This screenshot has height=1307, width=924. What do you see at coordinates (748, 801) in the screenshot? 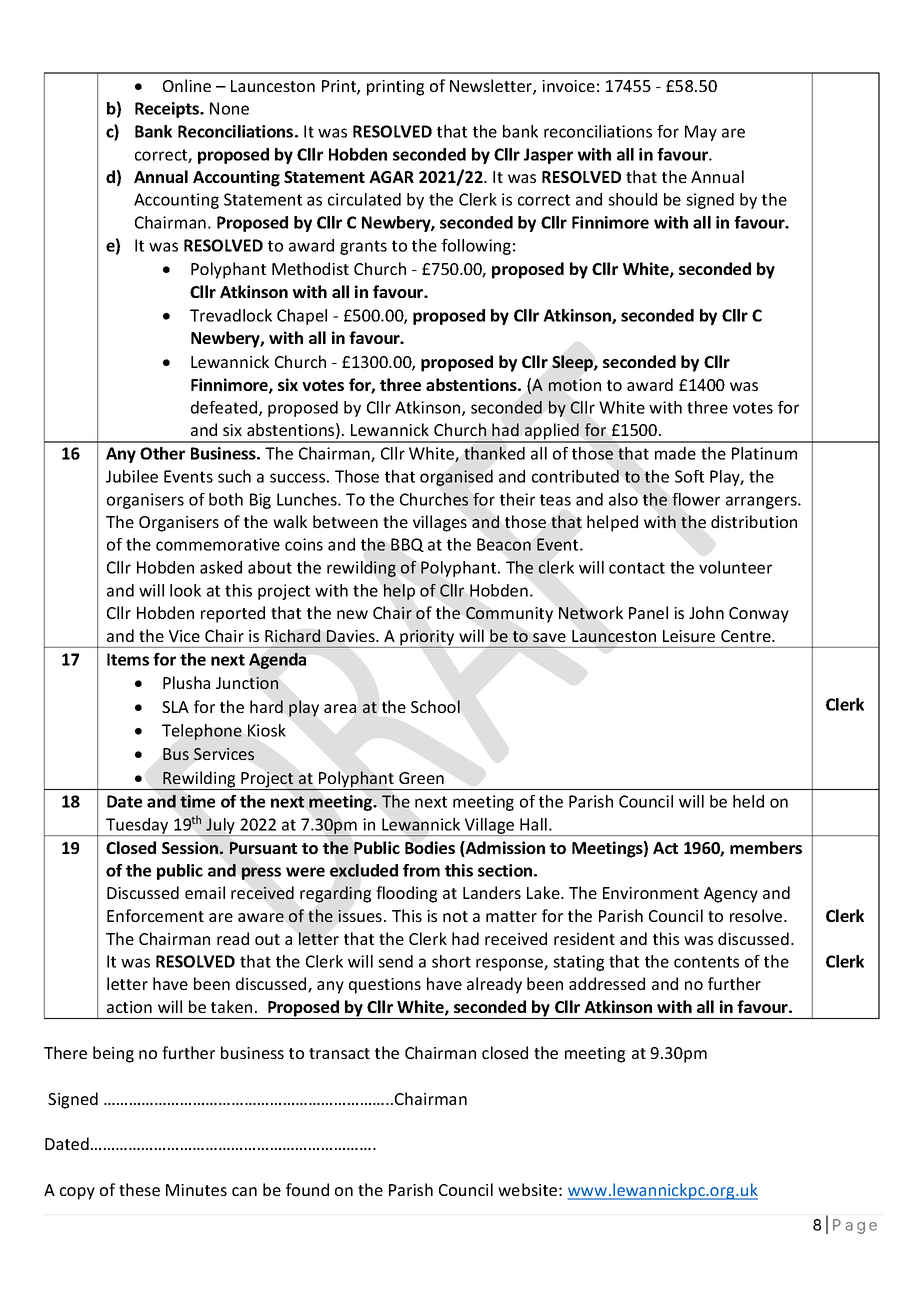
I see `held` at bounding box center [748, 801].
